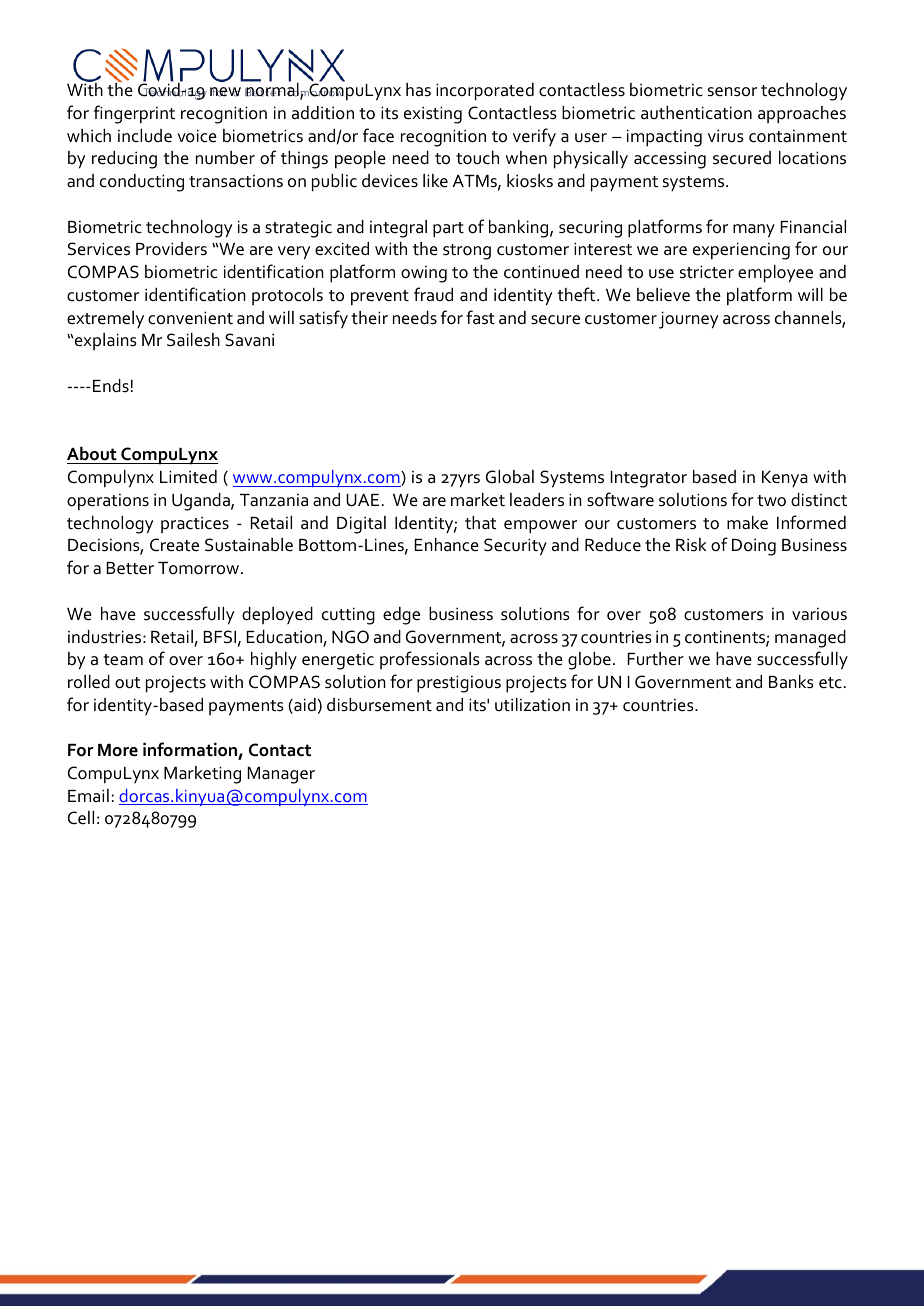  Describe the element at coordinates (171, 249) in the page. I see `Providers` at that location.
